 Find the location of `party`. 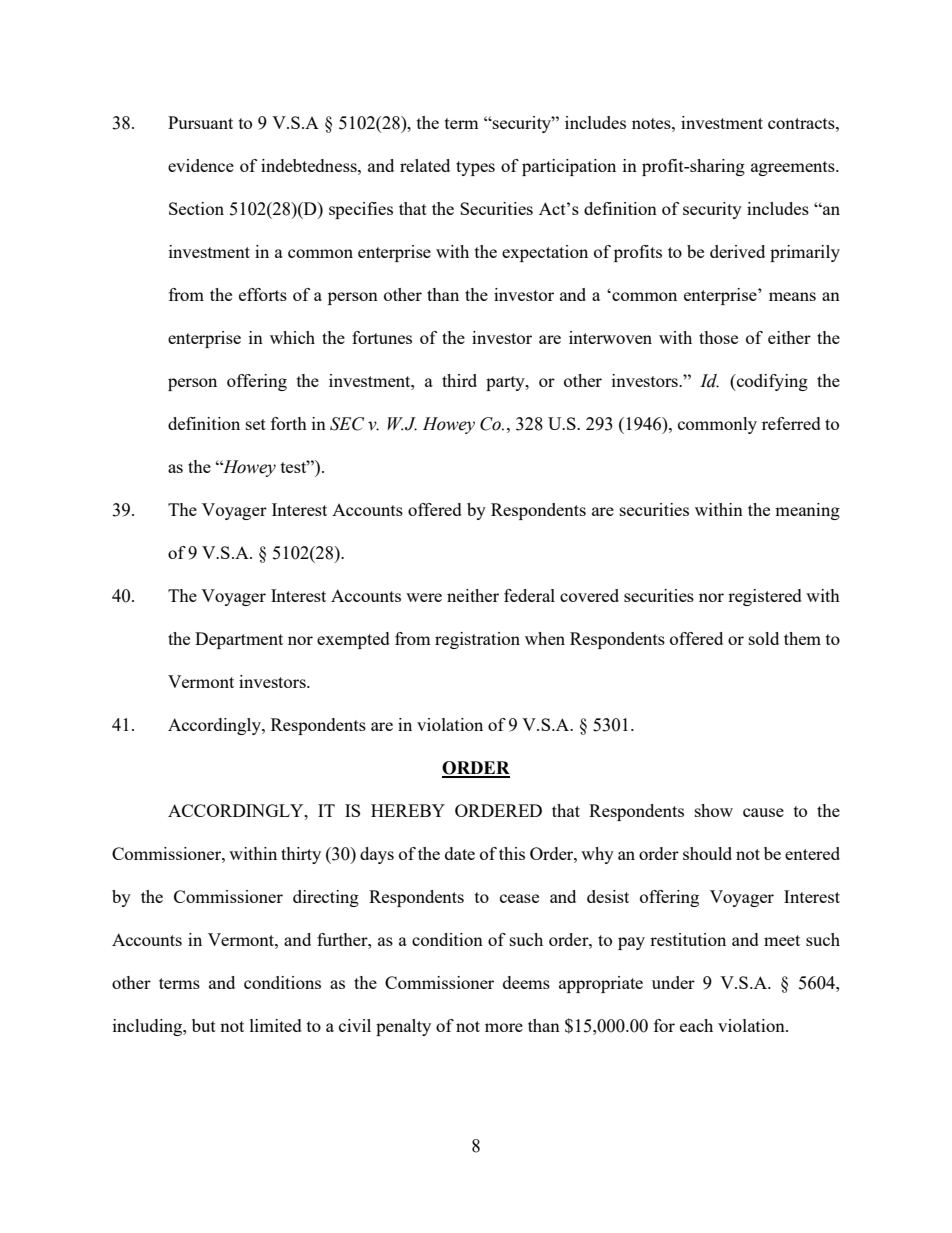

party is located at coordinates (506, 383).
